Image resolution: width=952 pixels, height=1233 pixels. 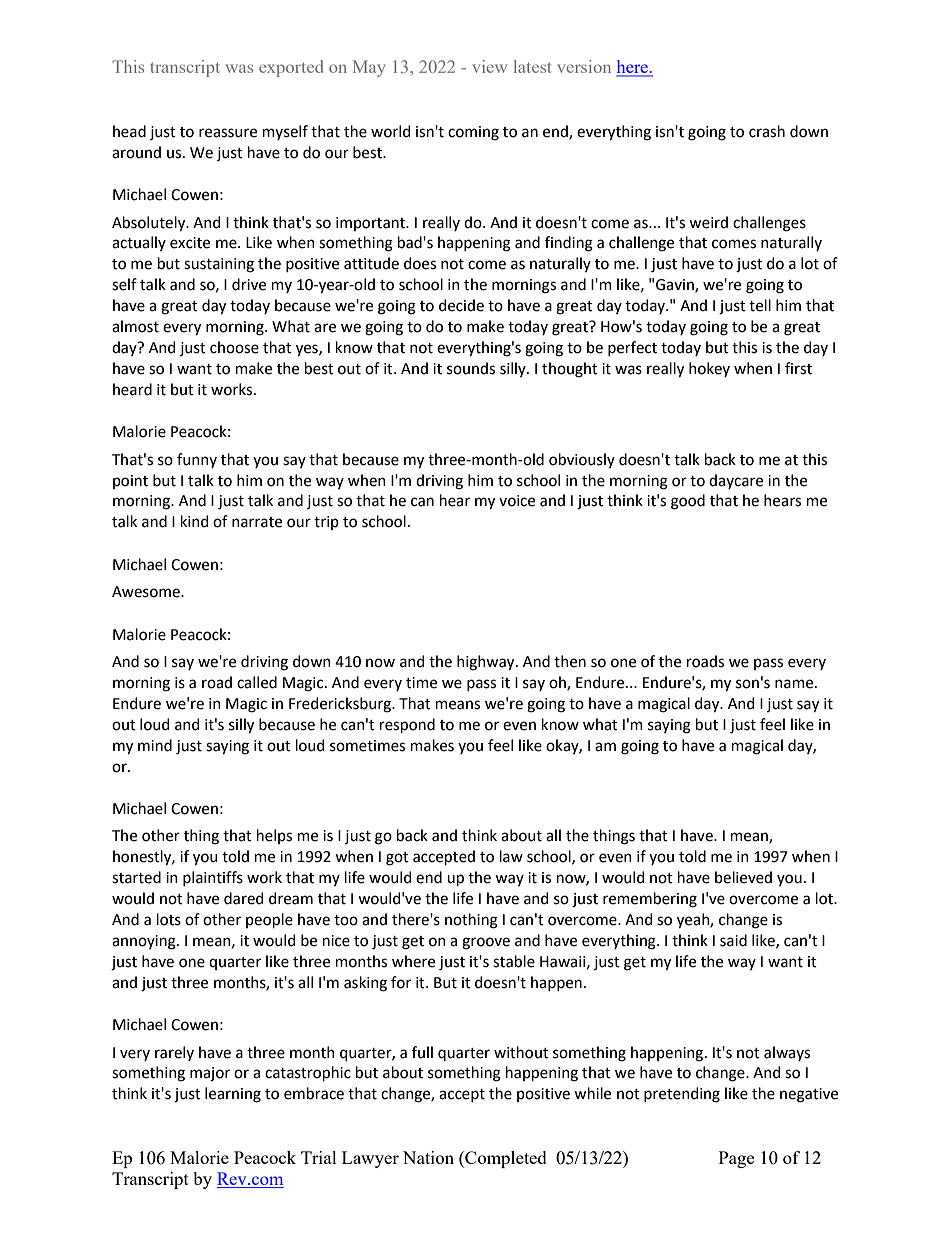 What do you see at coordinates (213, 878) in the screenshot?
I see `plaintiffs` at bounding box center [213, 878].
